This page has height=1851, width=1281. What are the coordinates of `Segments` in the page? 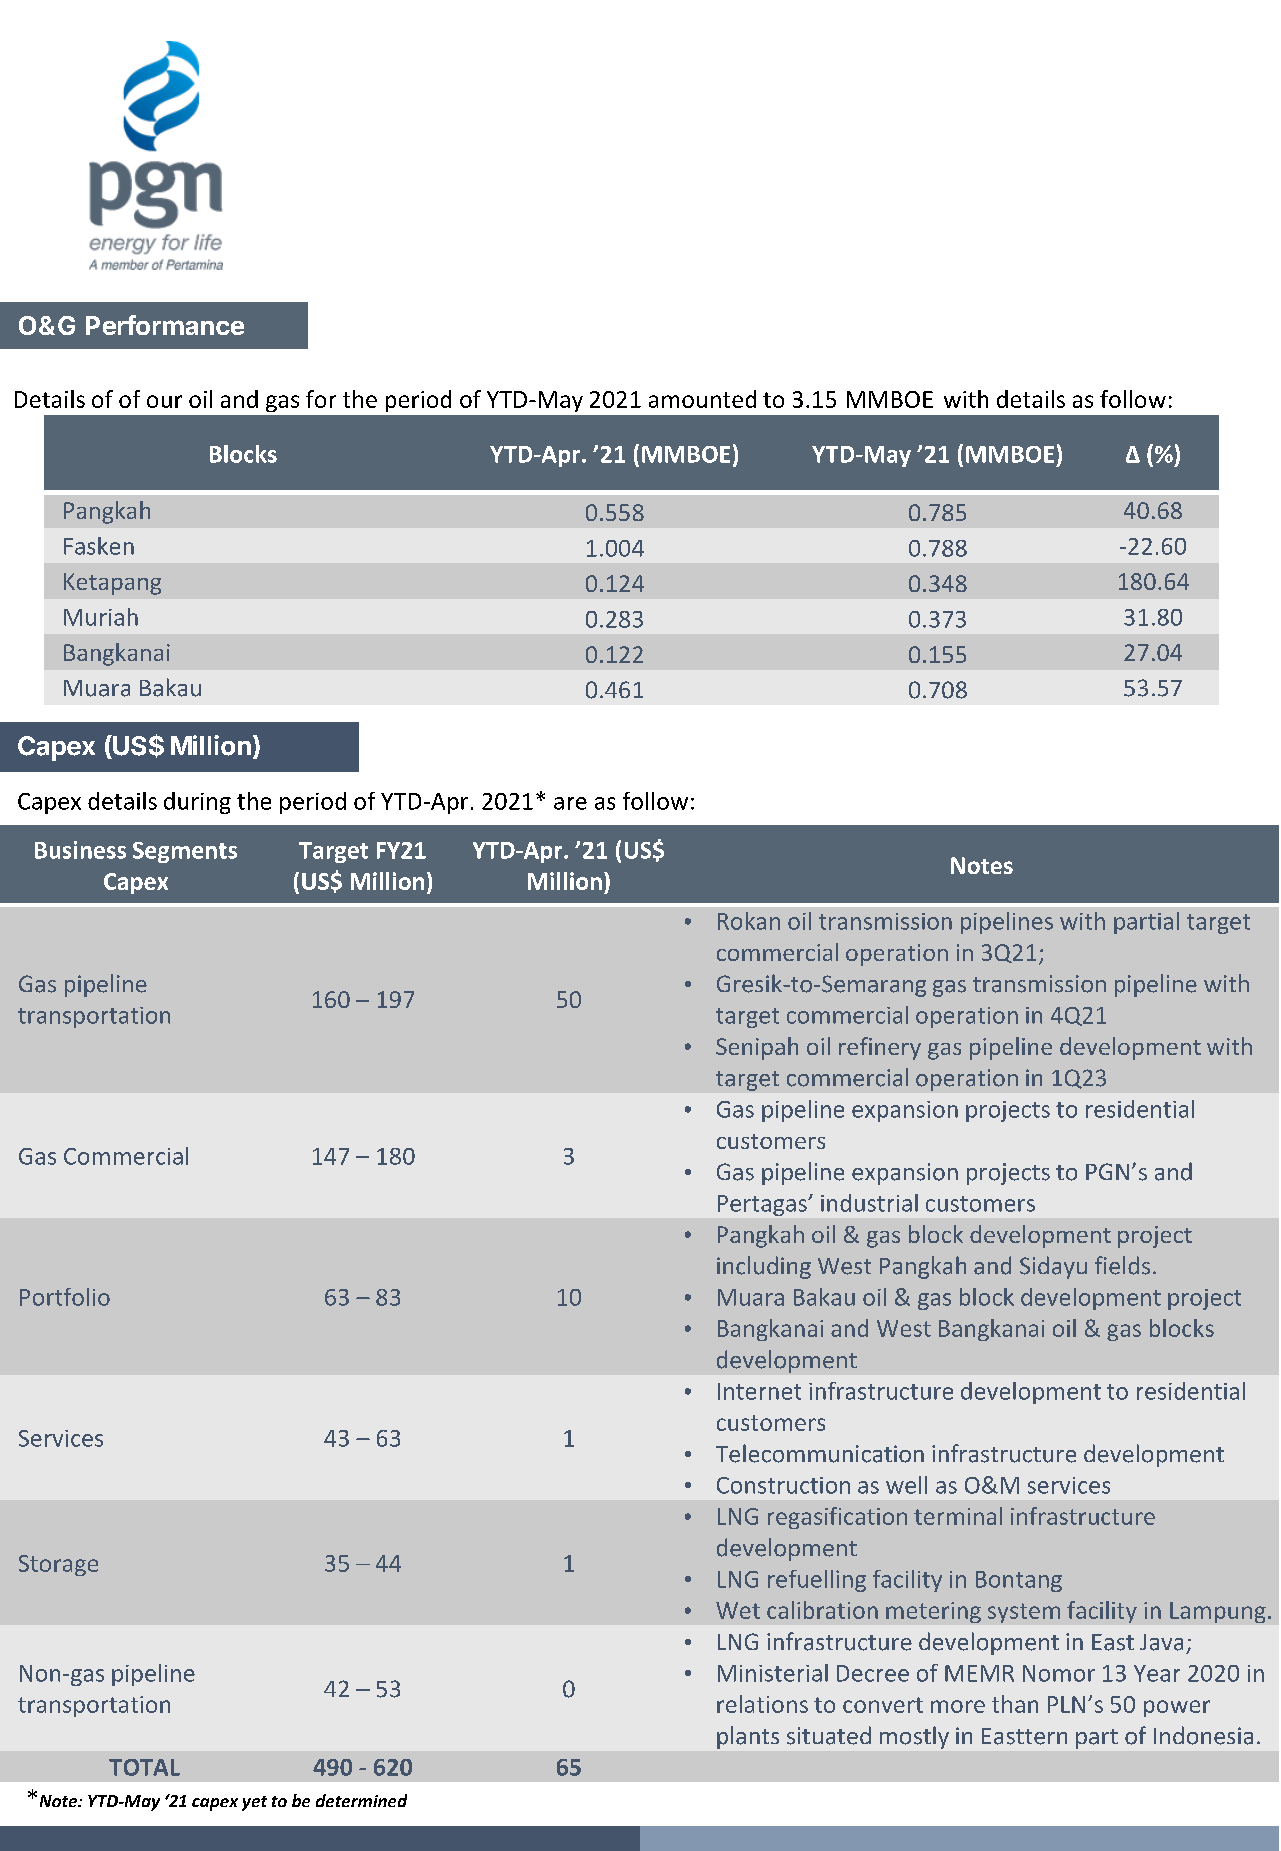 It's located at (185, 852).
